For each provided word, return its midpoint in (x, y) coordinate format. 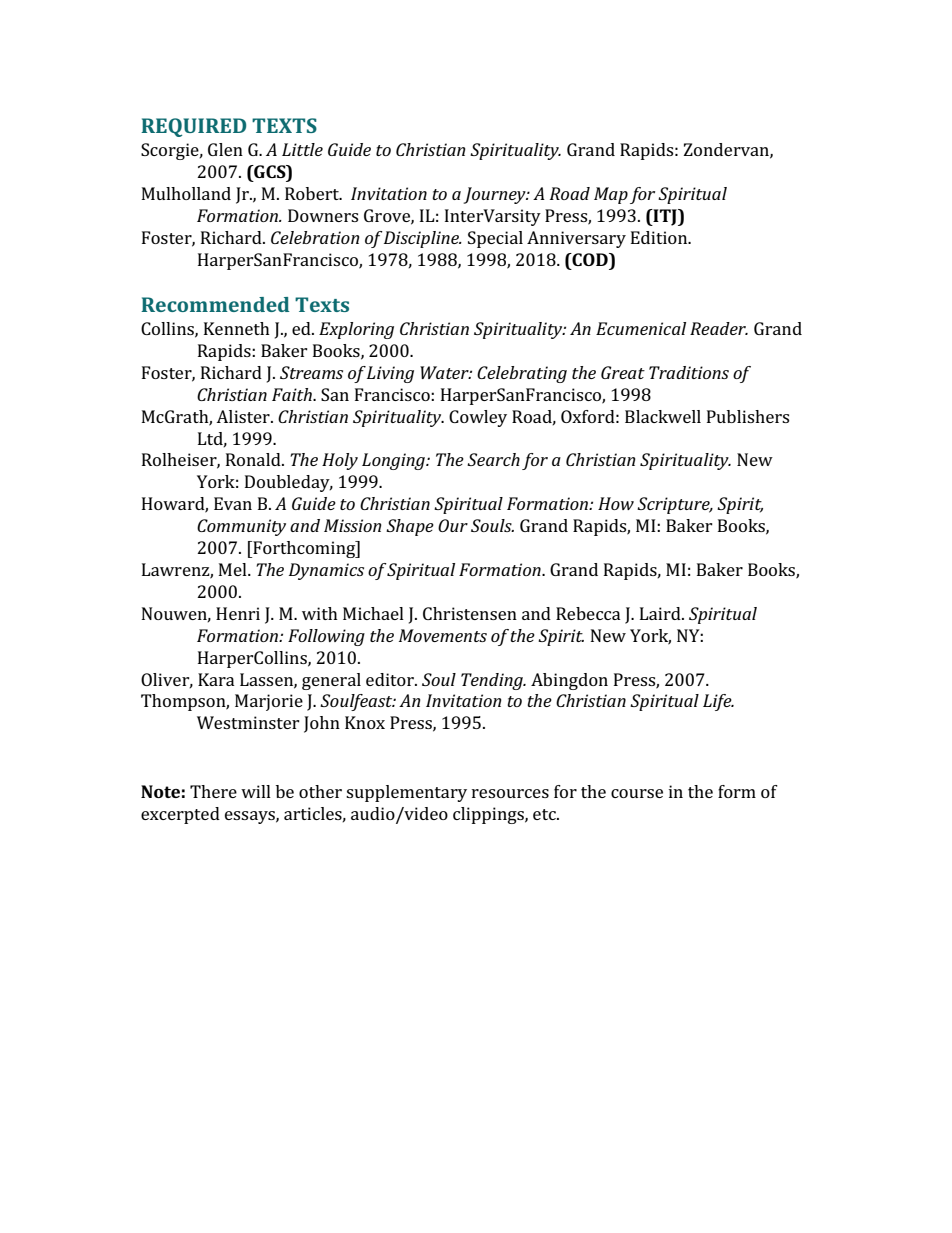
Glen (225, 149)
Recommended (215, 304)
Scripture (674, 505)
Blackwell (663, 416)
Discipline (422, 239)
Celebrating (522, 374)
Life (718, 702)
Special (495, 239)
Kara (216, 679)
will (256, 791)
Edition (660, 237)
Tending (493, 681)
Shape (410, 527)
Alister (244, 416)
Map (611, 195)
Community (241, 527)
